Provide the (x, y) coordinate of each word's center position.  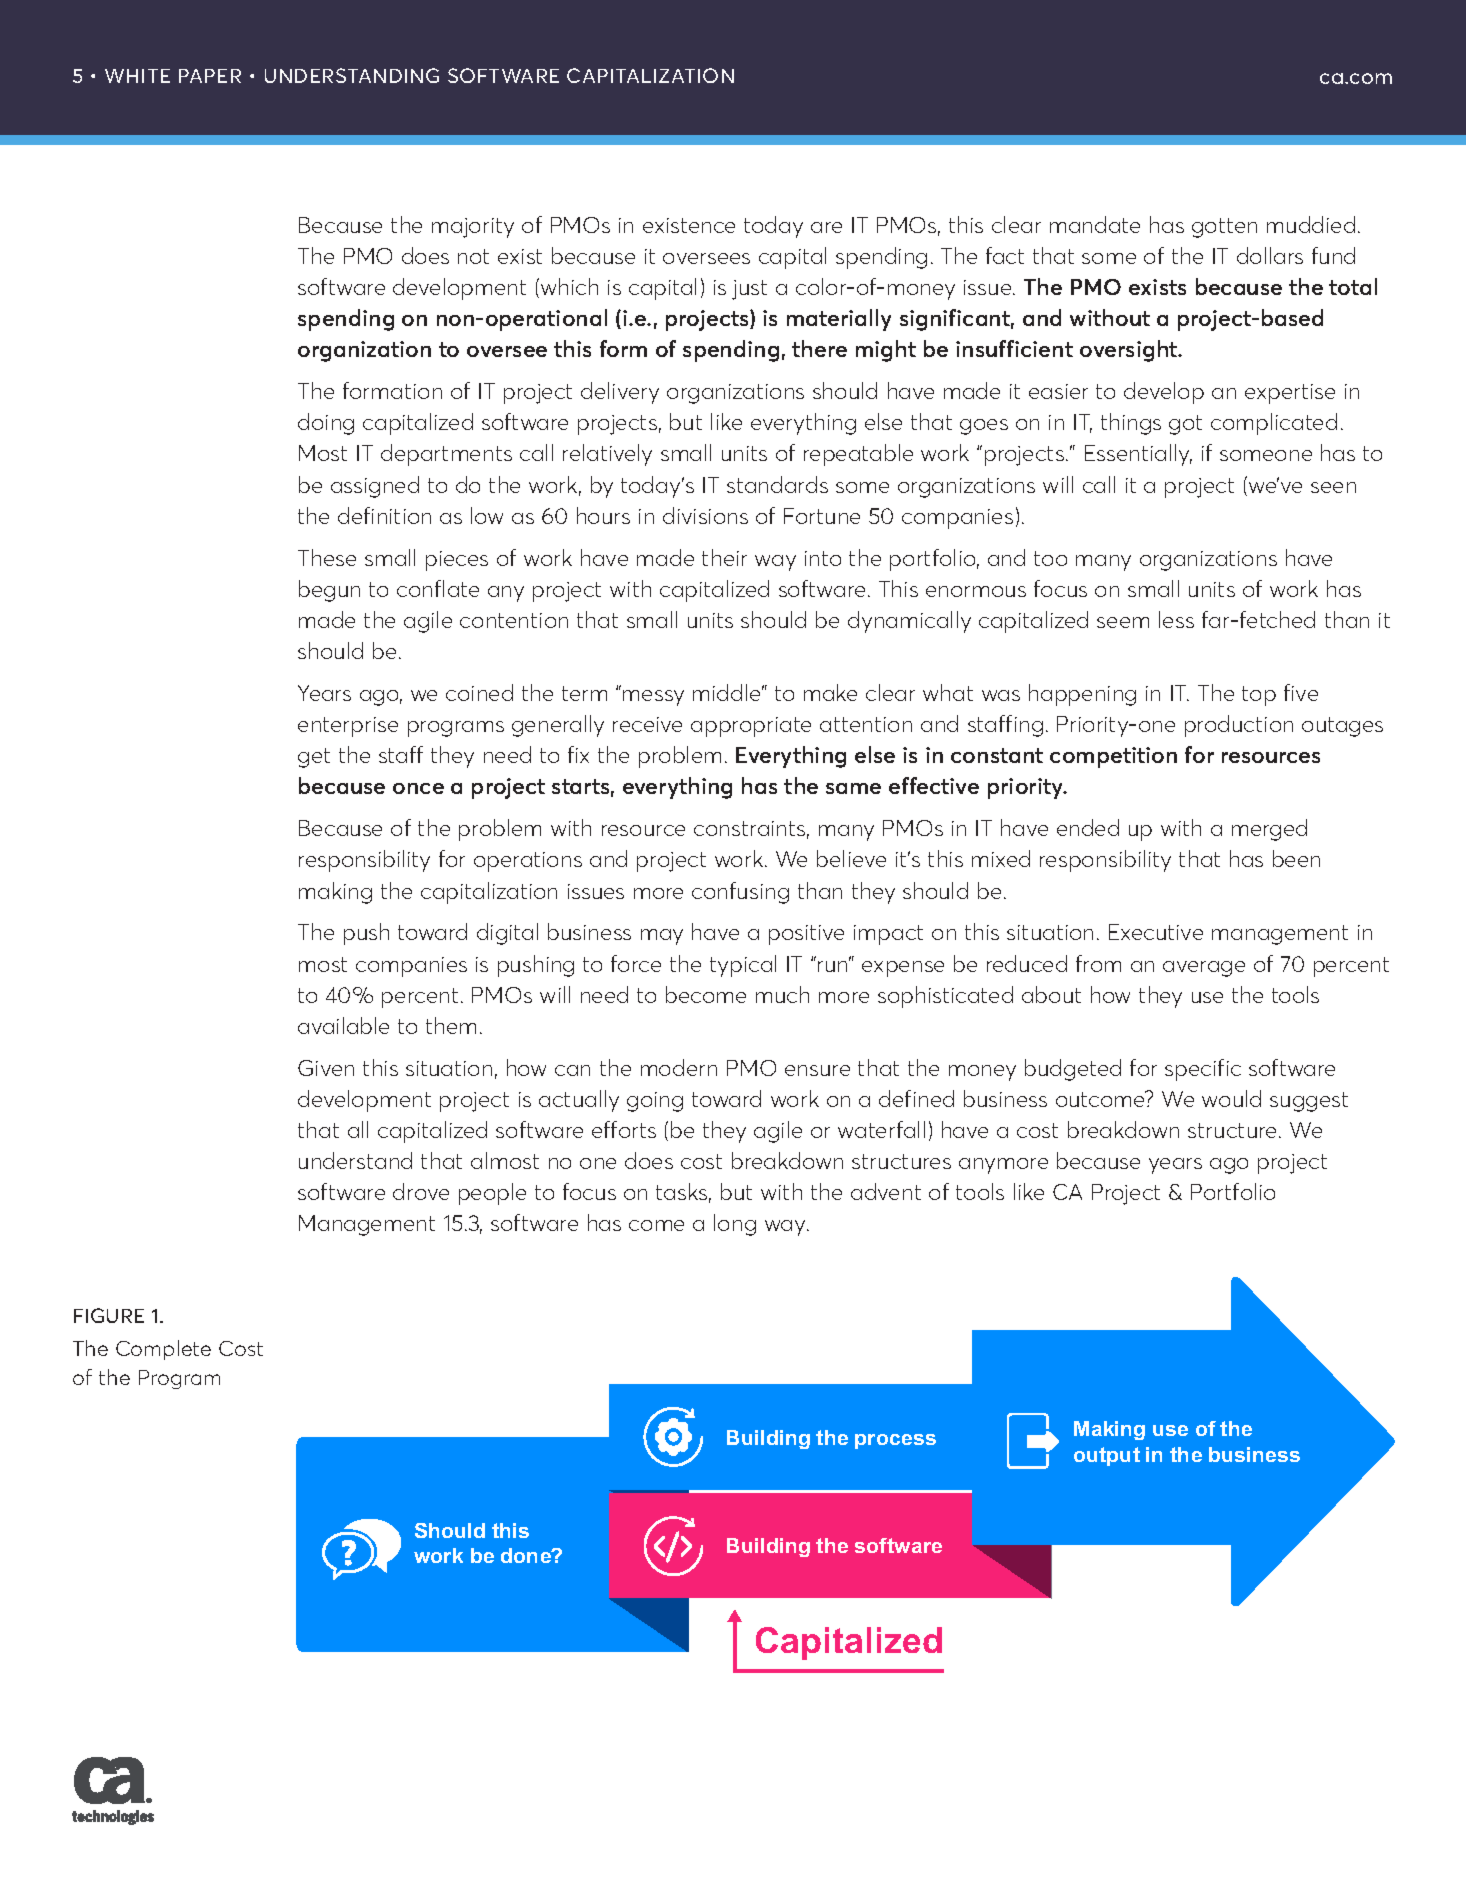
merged (1269, 830)
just (749, 290)
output (1107, 1456)
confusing (740, 893)
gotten (1224, 228)
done (527, 1555)
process (895, 1441)
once (418, 788)
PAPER (210, 76)
